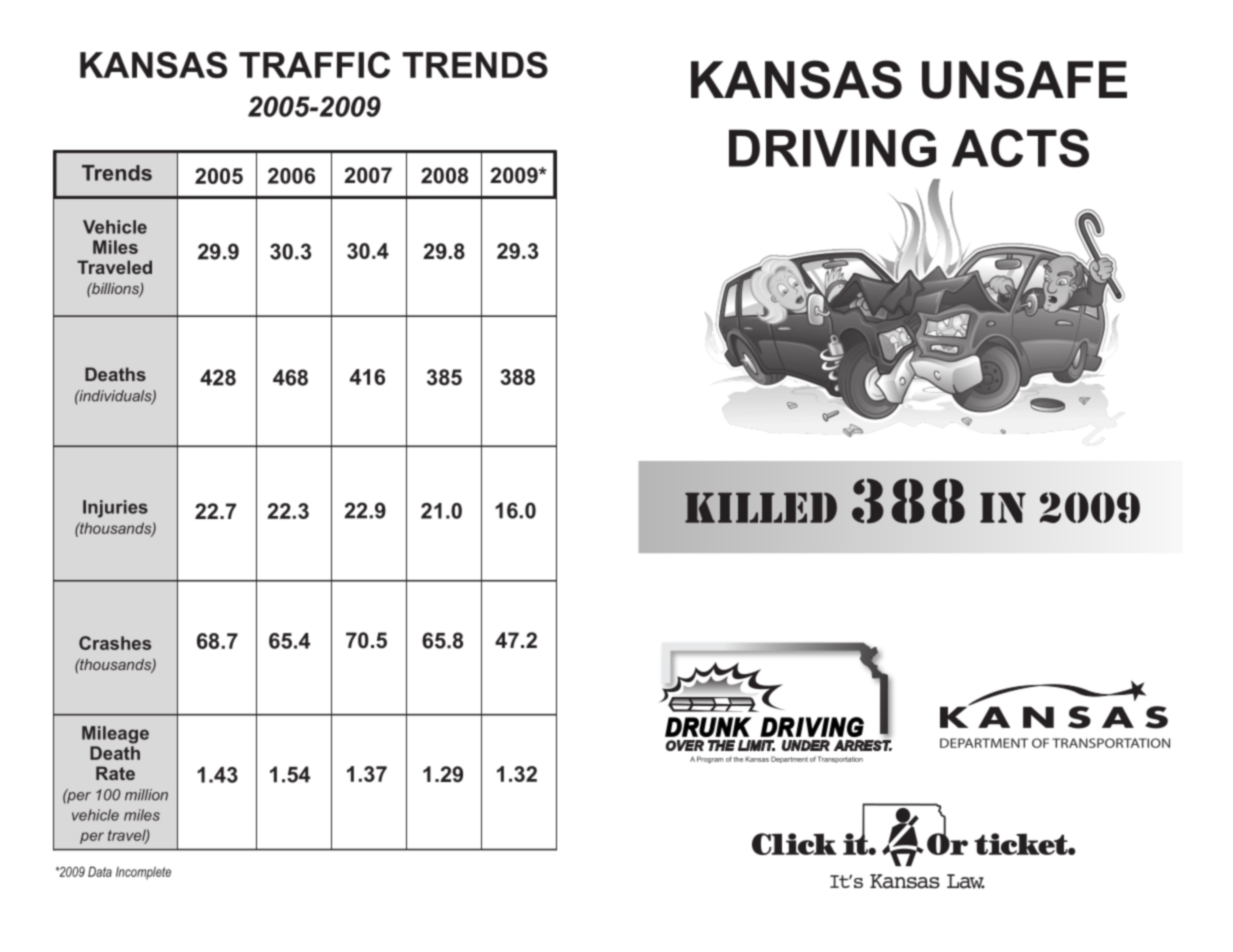  What do you see at coordinates (1020, 148) in the image?
I see `ACTS` at bounding box center [1020, 148].
